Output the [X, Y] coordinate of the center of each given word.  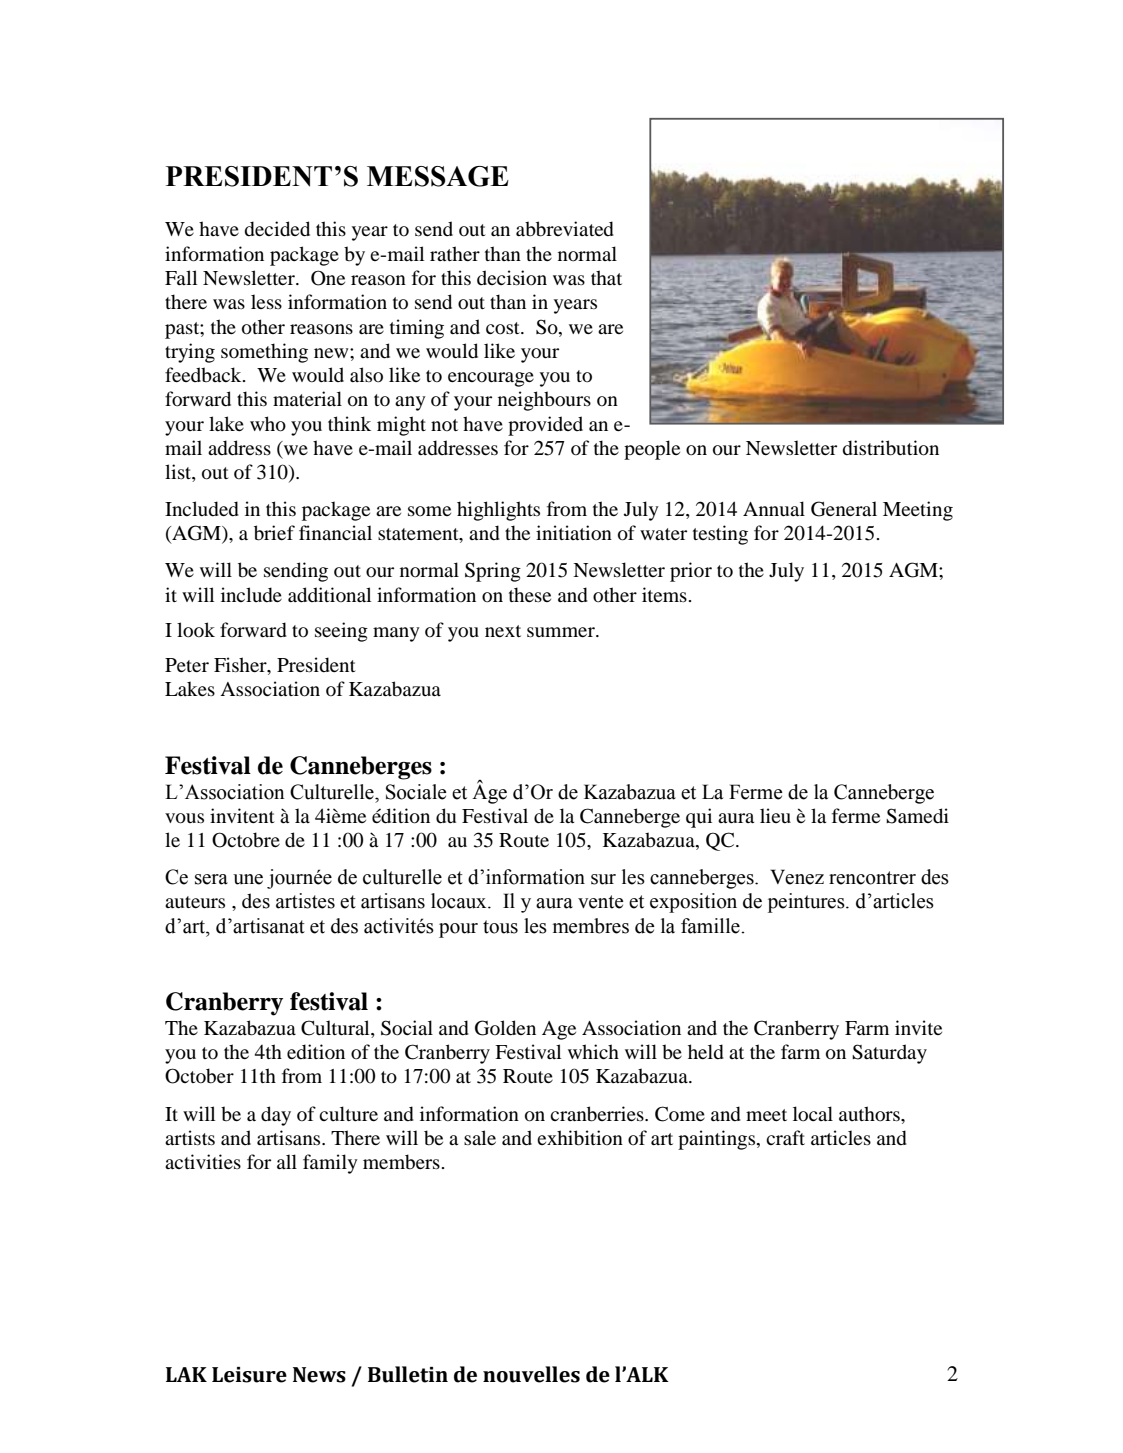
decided [277, 229]
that [606, 277]
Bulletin [408, 1374]
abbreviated [565, 229]
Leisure [249, 1375]
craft [785, 1137]
